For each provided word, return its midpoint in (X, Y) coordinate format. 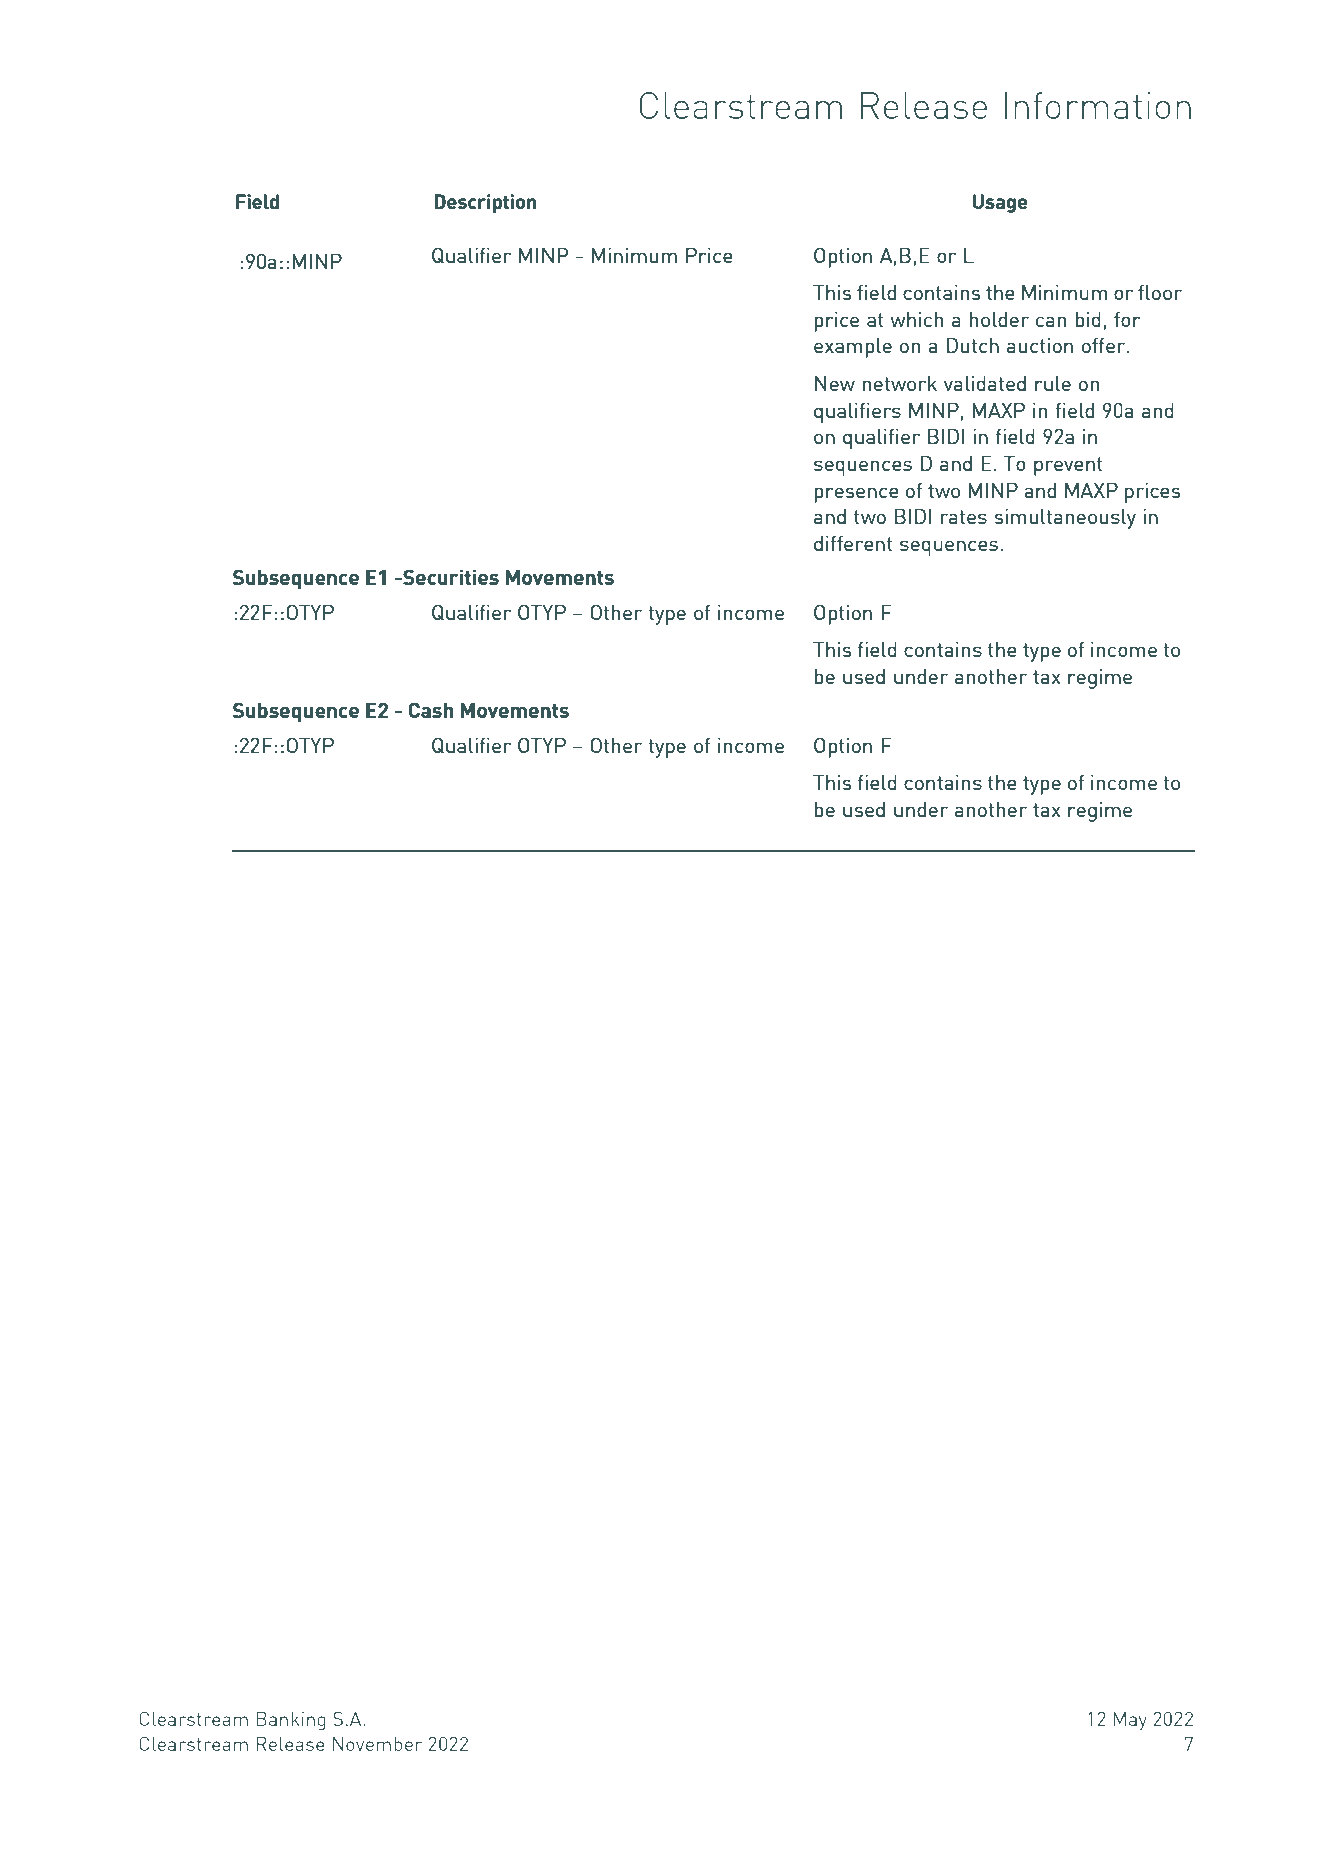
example (853, 348)
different (853, 543)
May (1130, 1721)
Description (486, 203)
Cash (430, 710)
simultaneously (1065, 519)
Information (1098, 105)
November (377, 1744)
